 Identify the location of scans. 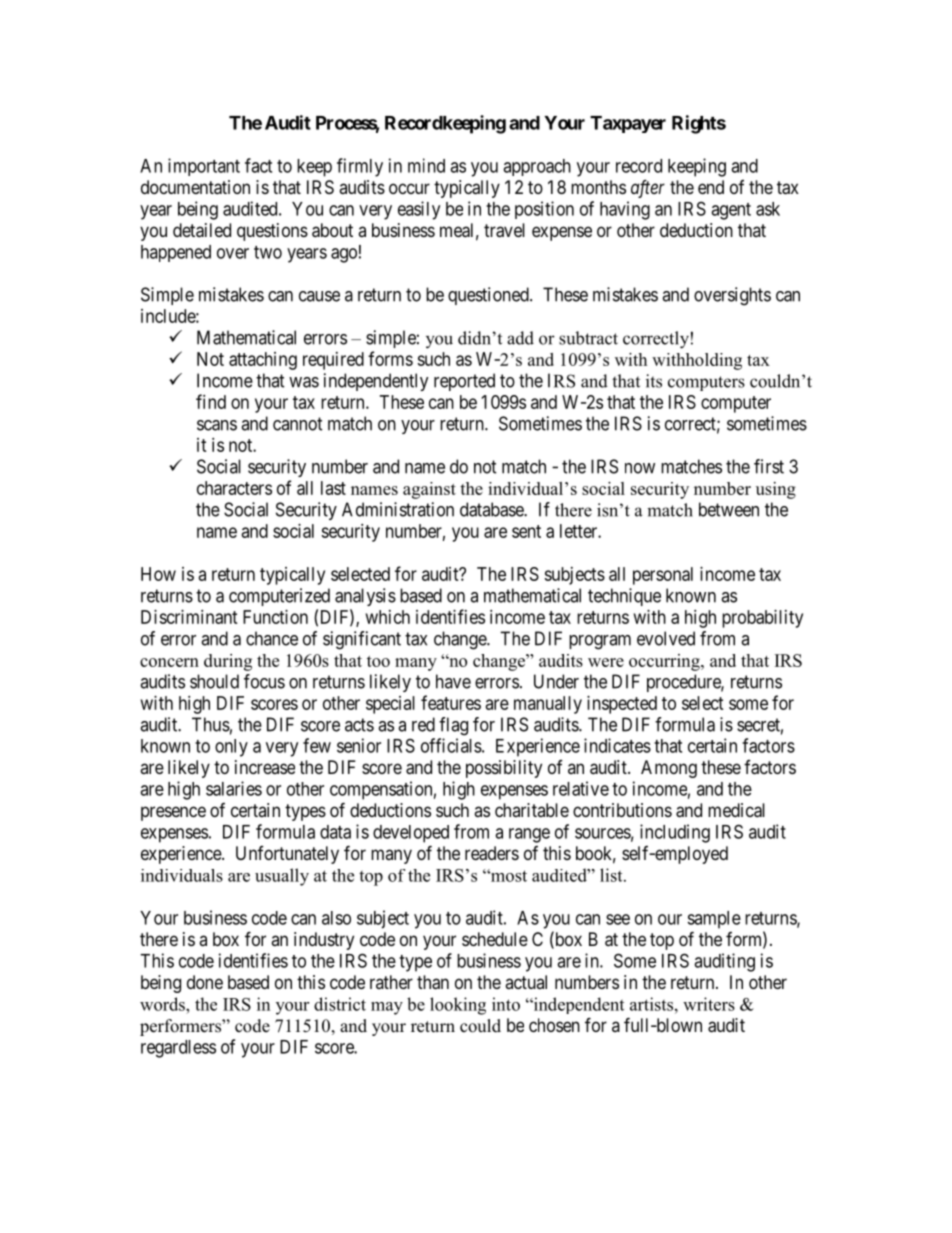
(217, 425).
